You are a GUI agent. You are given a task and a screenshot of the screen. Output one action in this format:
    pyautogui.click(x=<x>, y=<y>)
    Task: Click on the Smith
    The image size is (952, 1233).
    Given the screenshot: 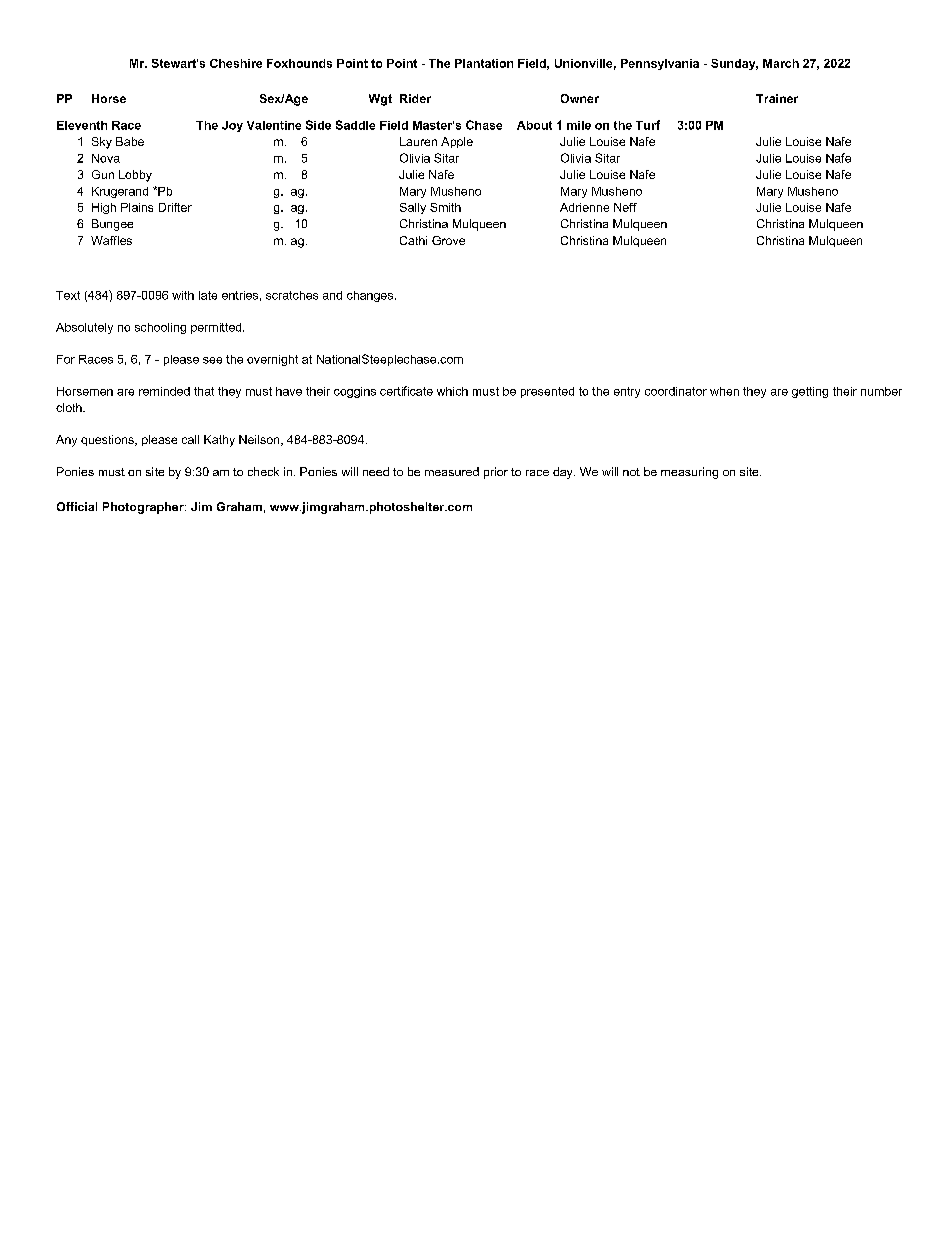 What is the action you would take?
    pyautogui.click(x=445, y=207)
